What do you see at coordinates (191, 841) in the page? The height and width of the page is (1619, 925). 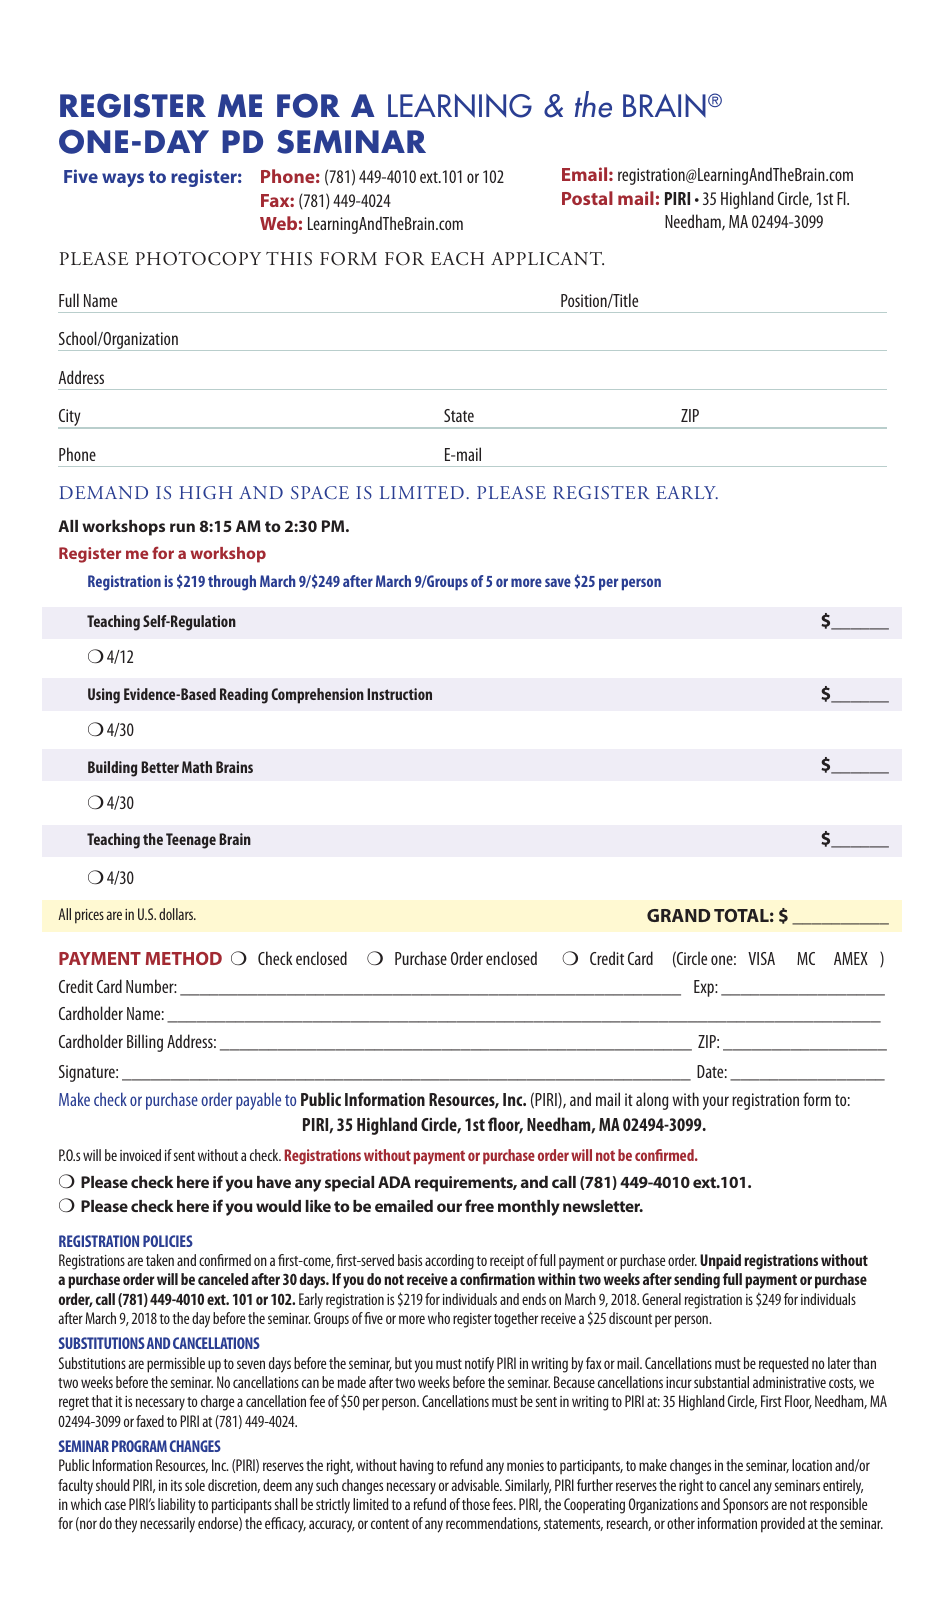 I see `Teenage` at bounding box center [191, 841].
